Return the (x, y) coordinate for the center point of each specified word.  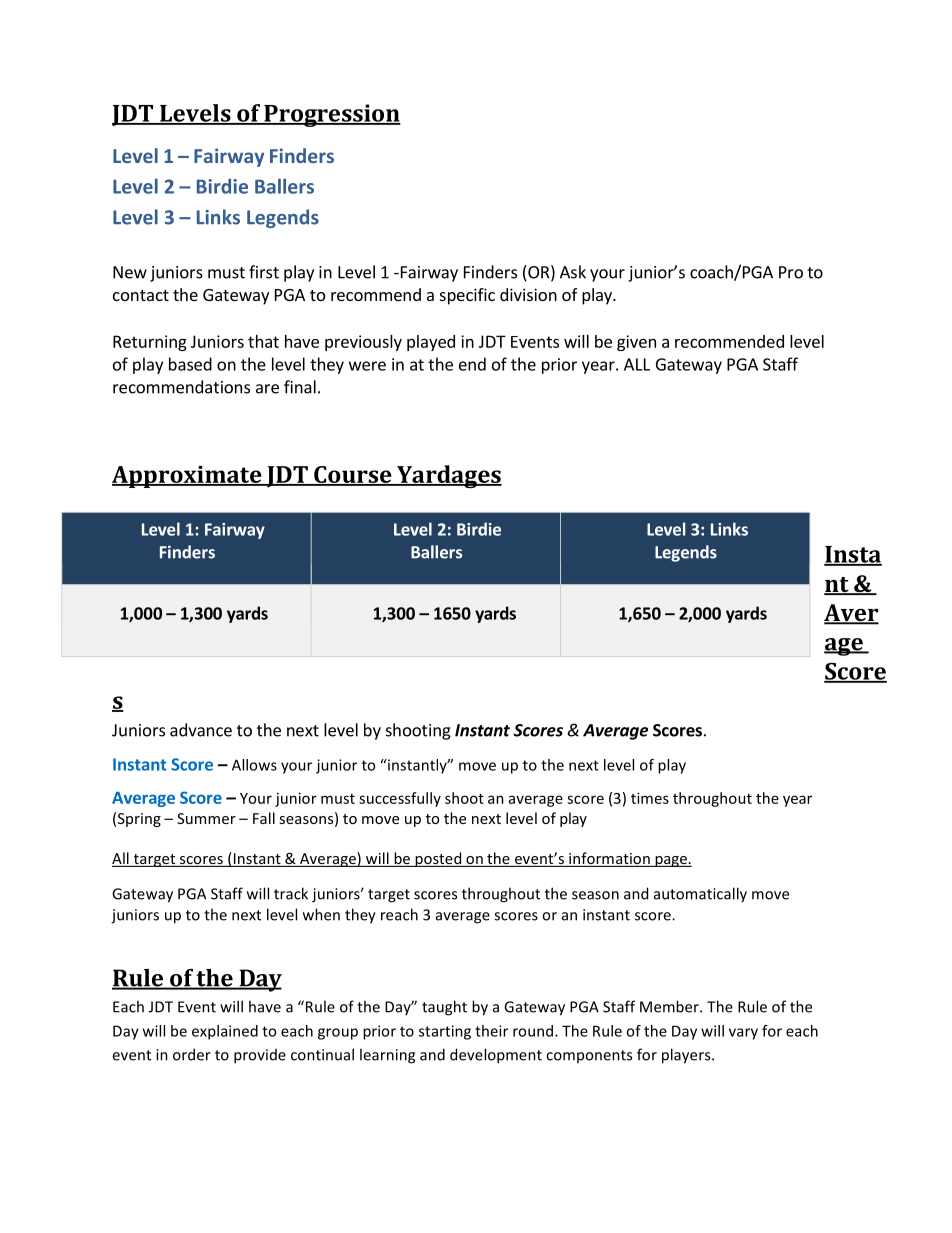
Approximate (188, 477)
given (636, 343)
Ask (573, 272)
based (190, 364)
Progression (331, 115)
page (671, 861)
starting (445, 1032)
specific (467, 296)
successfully (400, 799)
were (367, 366)
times (650, 798)
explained (225, 1032)
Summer (206, 818)
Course (353, 475)
